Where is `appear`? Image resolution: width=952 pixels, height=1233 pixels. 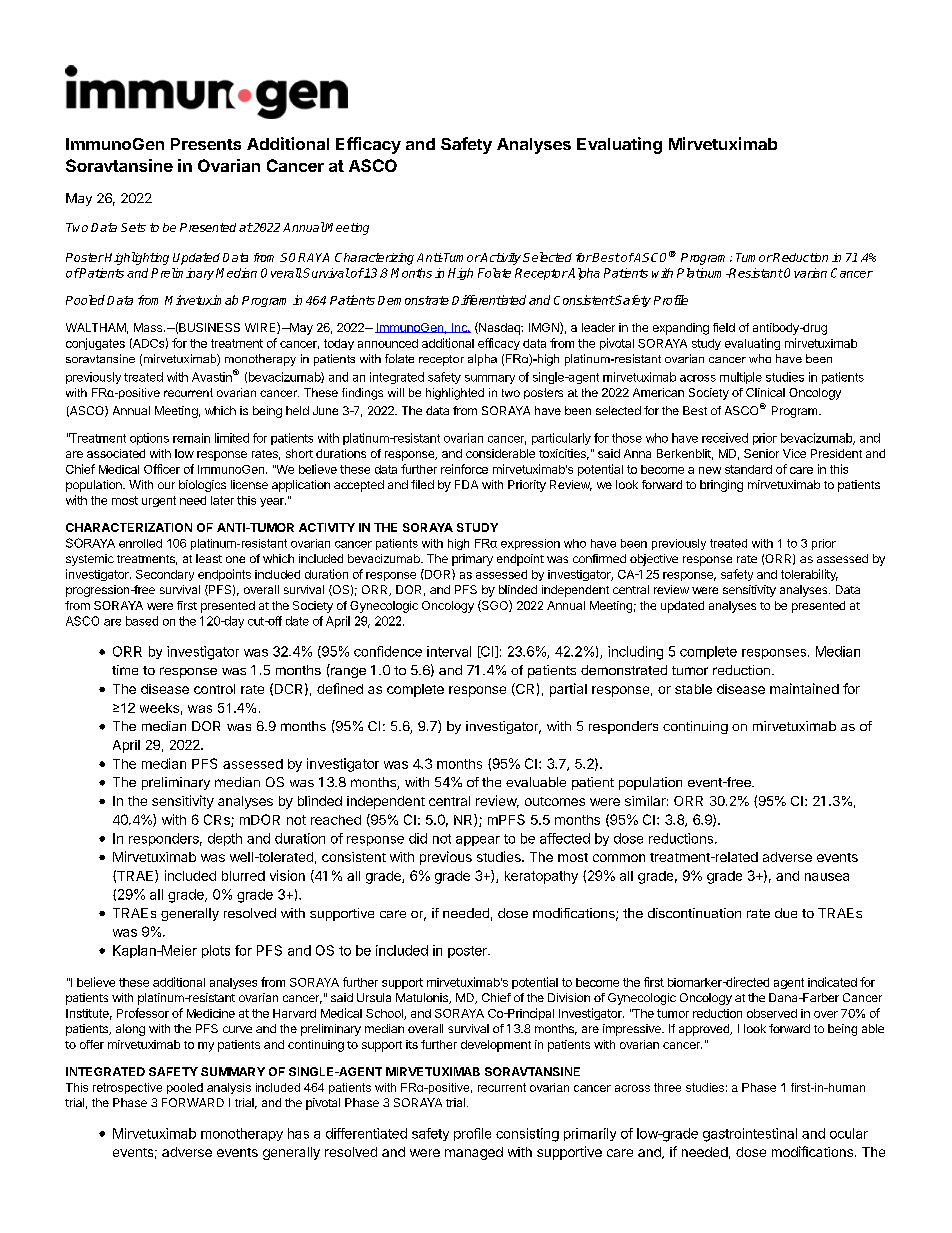
appear is located at coordinates (478, 841).
